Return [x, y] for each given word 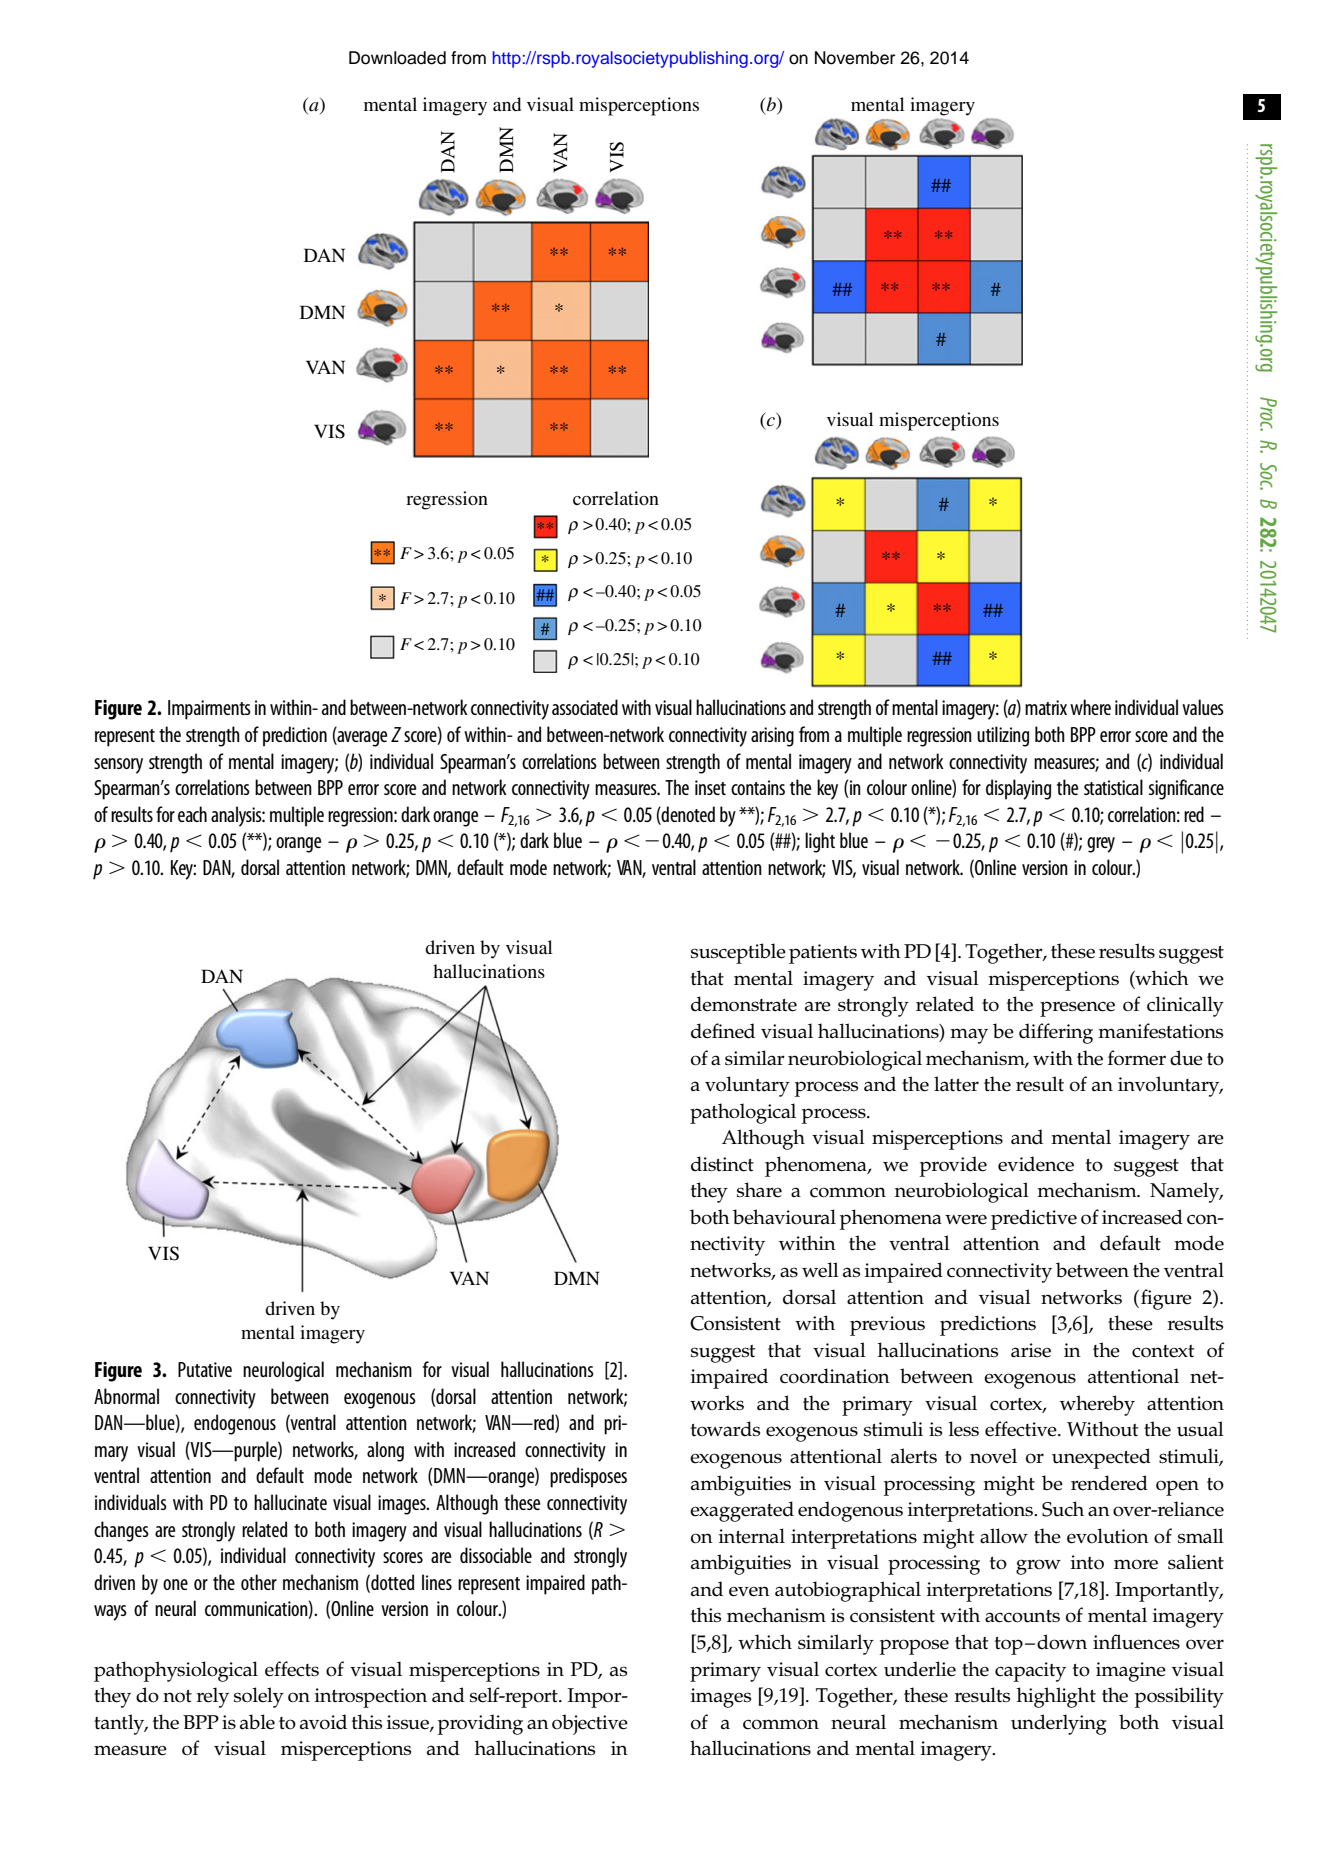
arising [772, 737]
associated [585, 707]
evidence [1036, 1164]
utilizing [1003, 736]
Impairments [209, 710]
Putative [205, 1369]
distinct [722, 1164]
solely [259, 1697]
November [855, 58]
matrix [1046, 707]
